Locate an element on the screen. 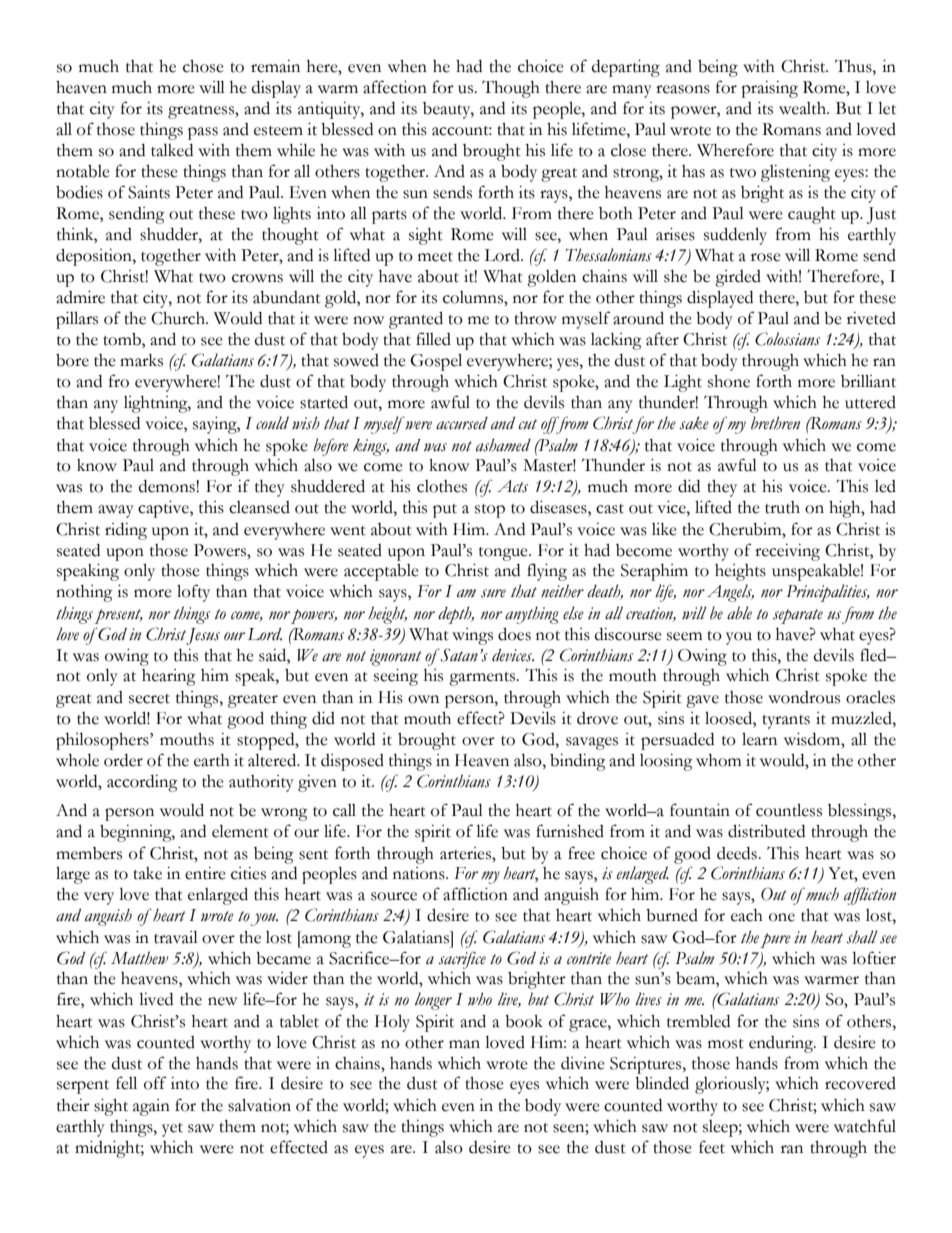 The width and height of the screenshot is (952, 1233). again is located at coordinates (151, 1107).
